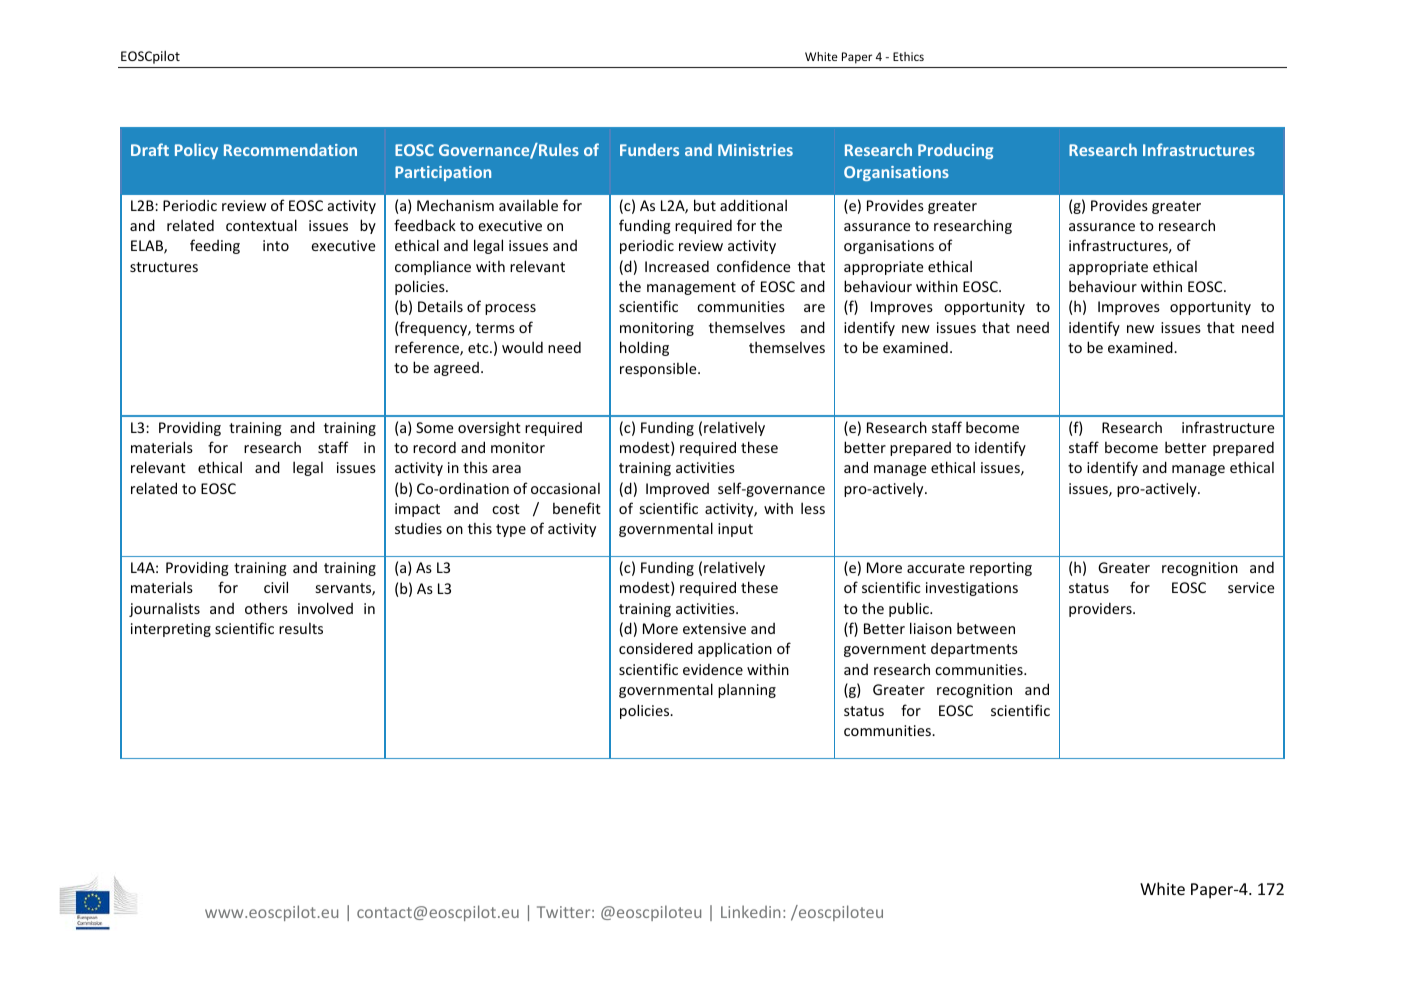 The width and height of the screenshot is (1405, 993). Describe the element at coordinates (290, 149) in the screenshot. I see `Recommendation` at that location.
